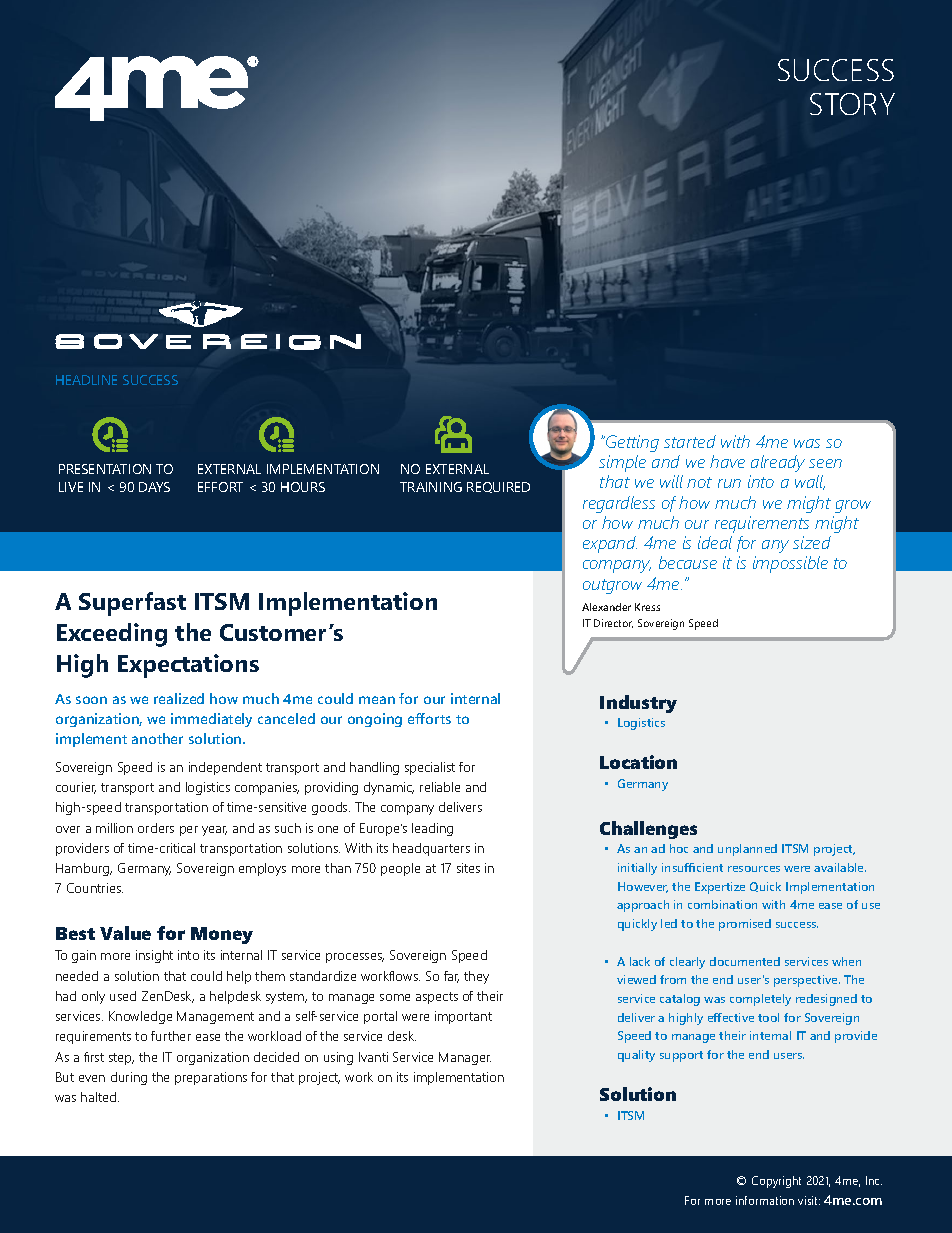  I want to click on already, so click(778, 463).
